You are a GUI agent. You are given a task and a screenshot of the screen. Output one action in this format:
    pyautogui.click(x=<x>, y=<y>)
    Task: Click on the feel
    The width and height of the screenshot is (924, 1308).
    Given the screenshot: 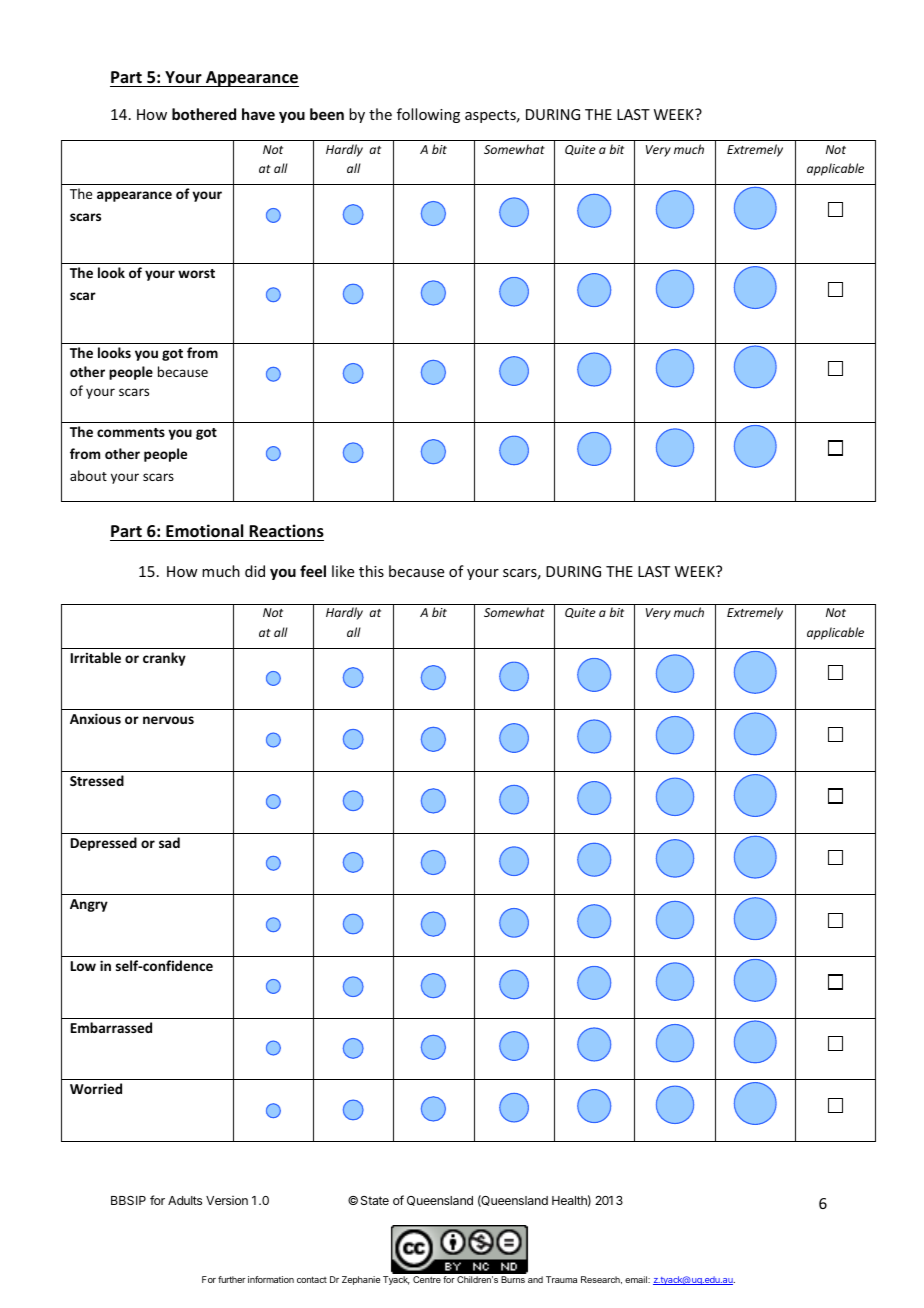 What is the action you would take?
    pyautogui.click(x=313, y=571)
